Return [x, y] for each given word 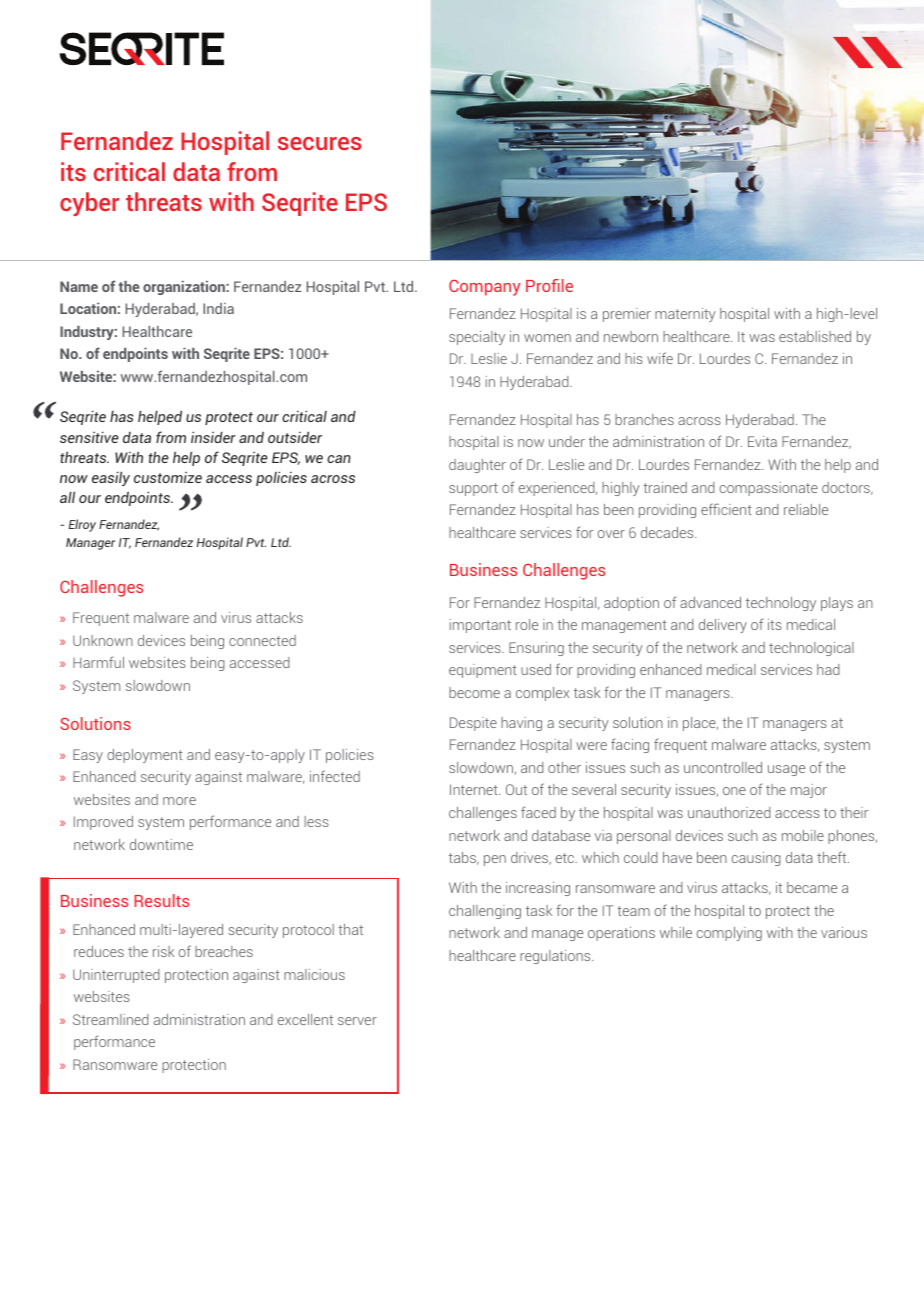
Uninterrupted [116, 976]
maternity [685, 315]
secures [320, 143]
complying [729, 934]
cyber [89, 204]
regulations [556, 957]
